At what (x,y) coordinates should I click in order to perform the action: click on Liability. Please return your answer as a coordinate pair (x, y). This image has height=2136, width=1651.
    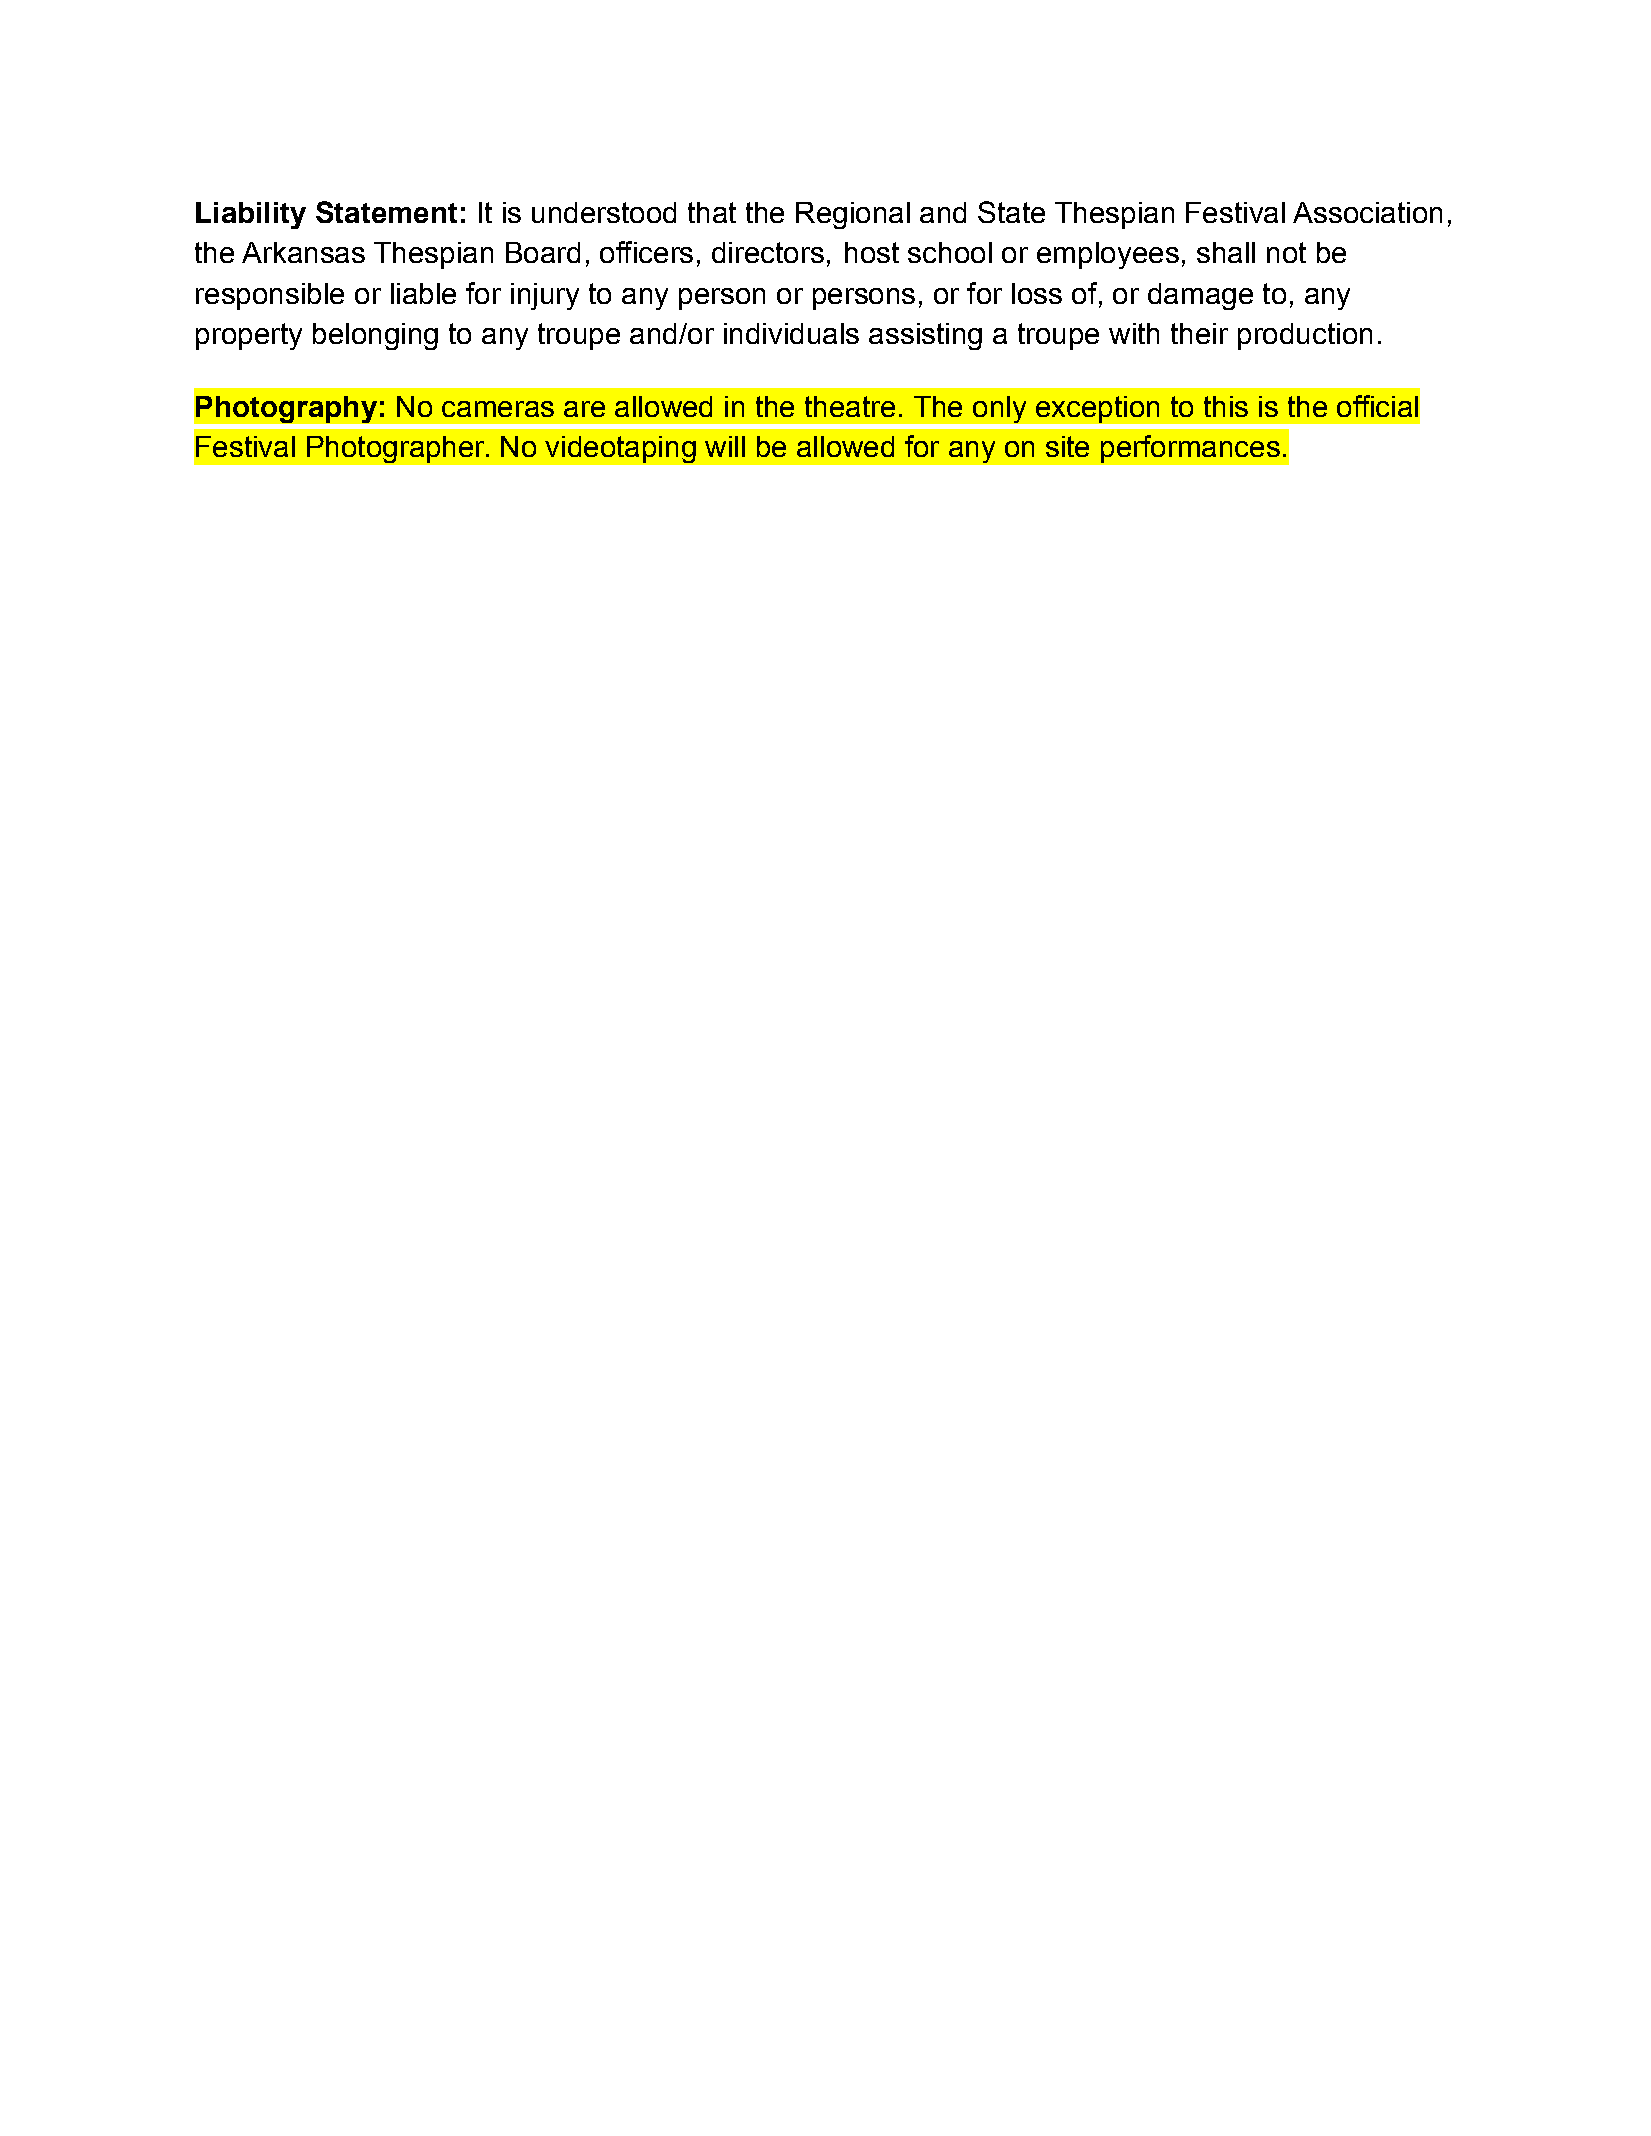
    Looking at the image, I should click on (251, 215).
